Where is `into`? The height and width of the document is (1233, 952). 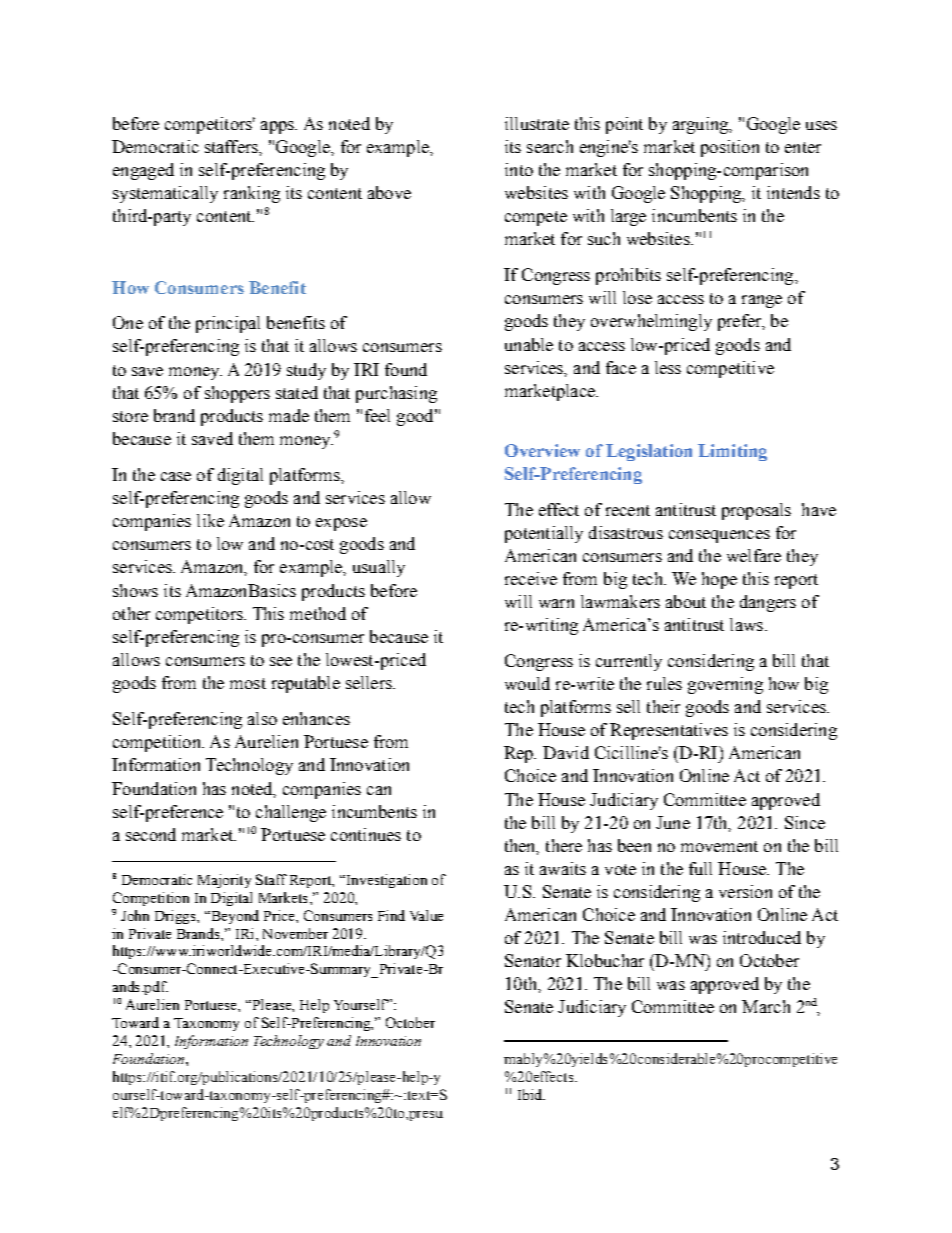
into is located at coordinates (519, 169).
